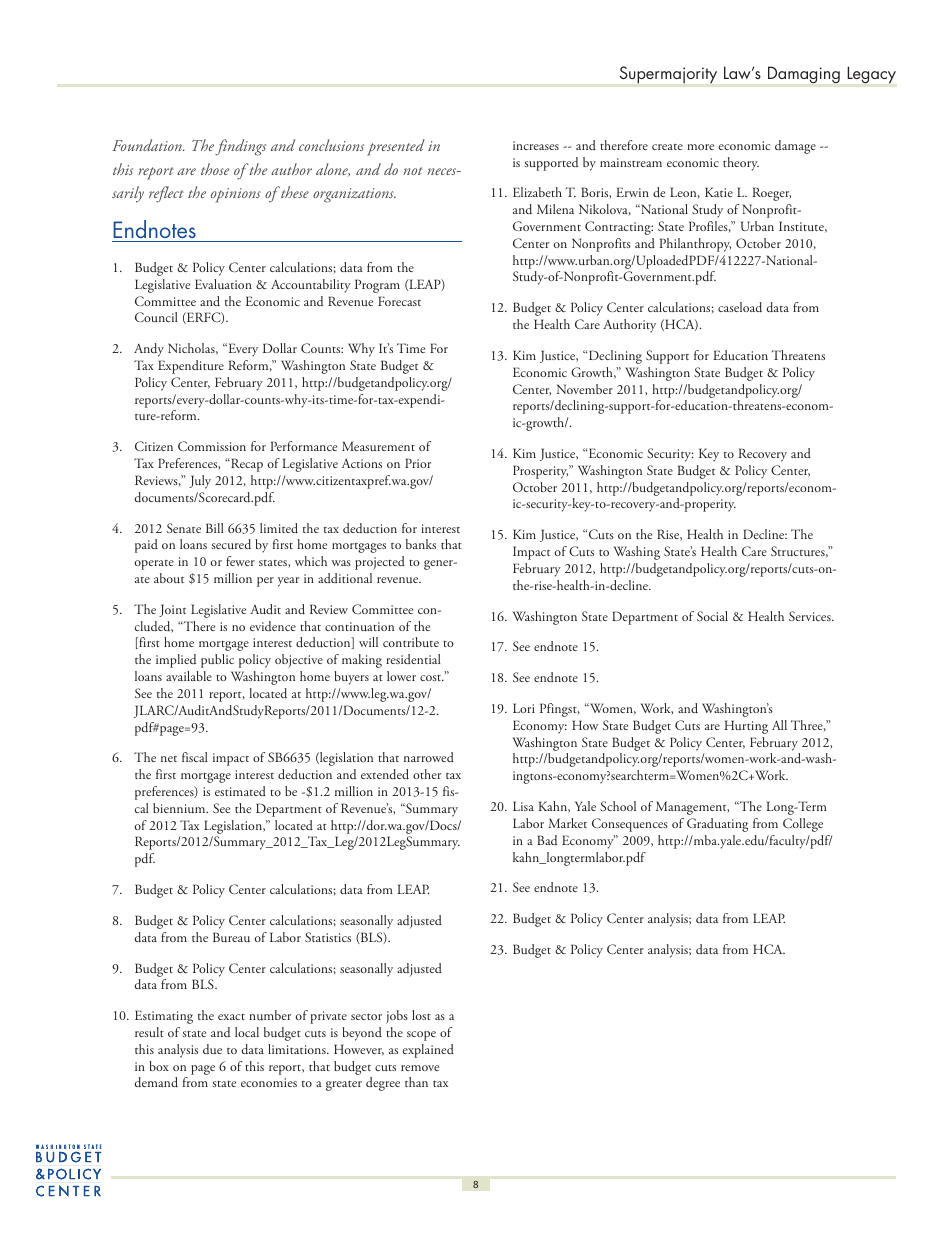  What do you see at coordinates (195, 757) in the image?
I see `fiscal` at bounding box center [195, 757].
